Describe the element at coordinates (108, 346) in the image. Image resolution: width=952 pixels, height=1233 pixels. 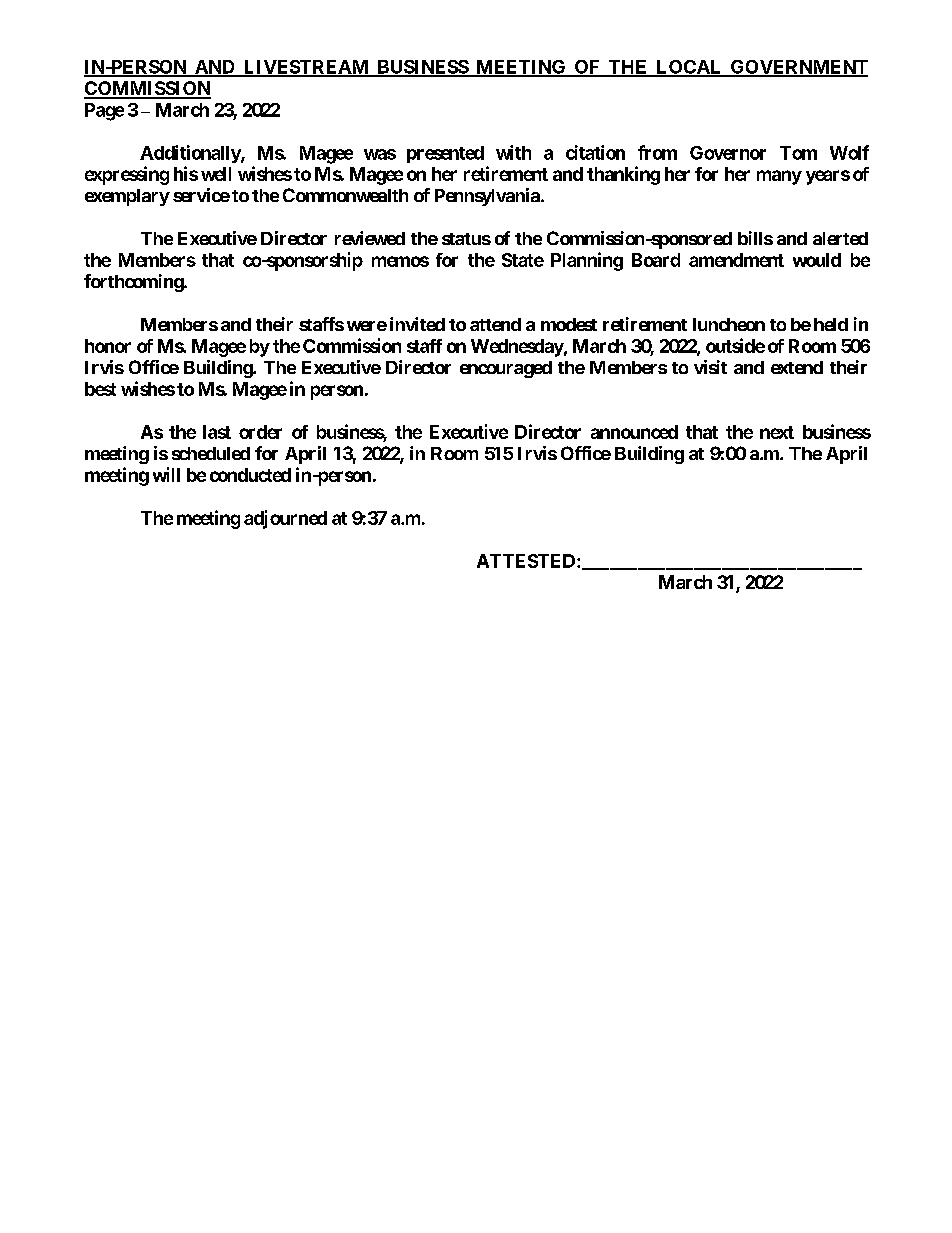
I see `honor` at that location.
